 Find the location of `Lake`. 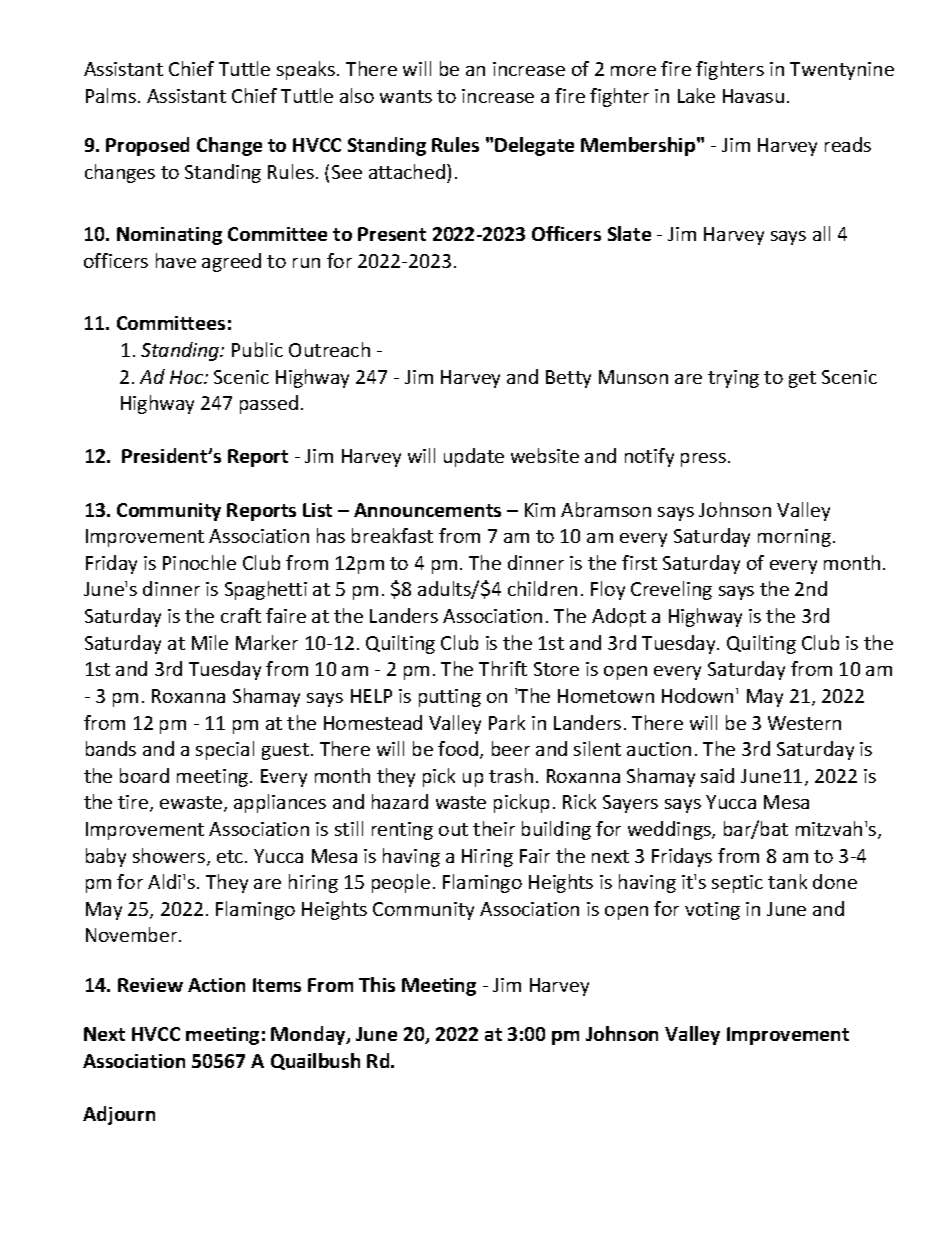

Lake is located at coordinates (696, 95).
